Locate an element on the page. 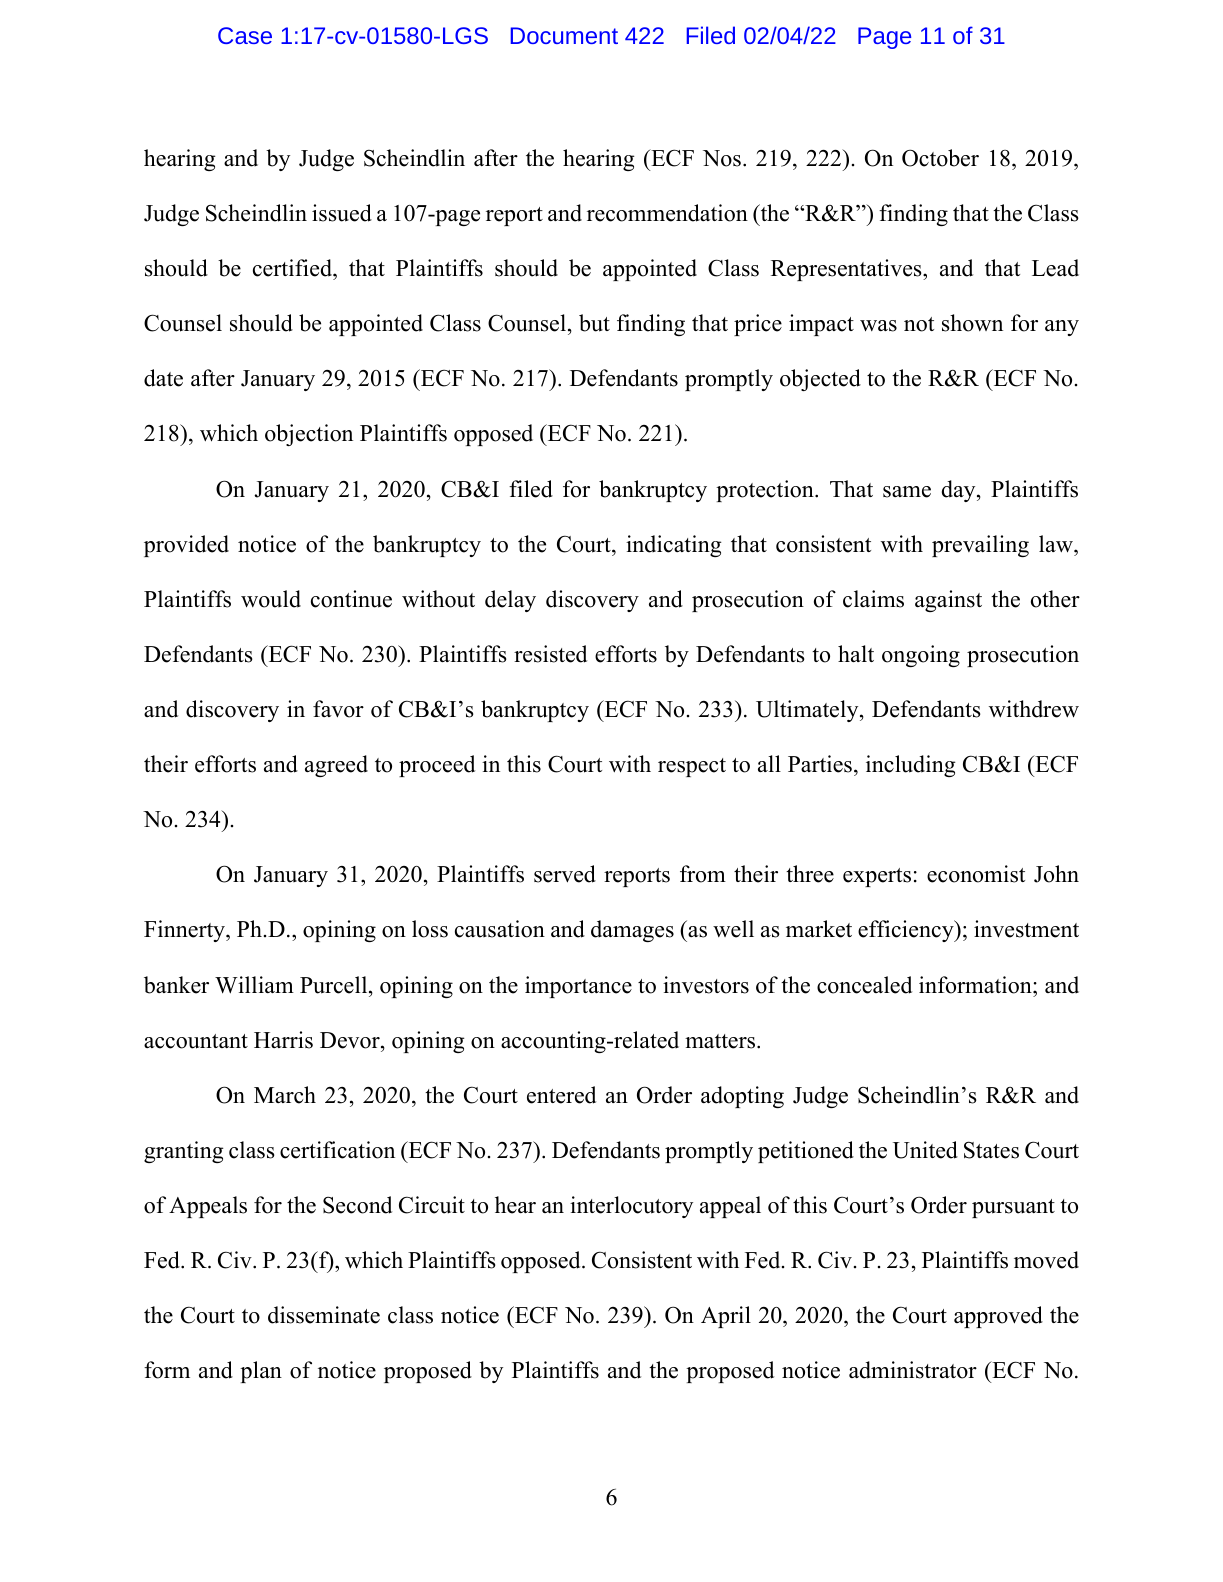 The height and width of the document is (1582, 1223). ongoing is located at coordinates (921, 656).
